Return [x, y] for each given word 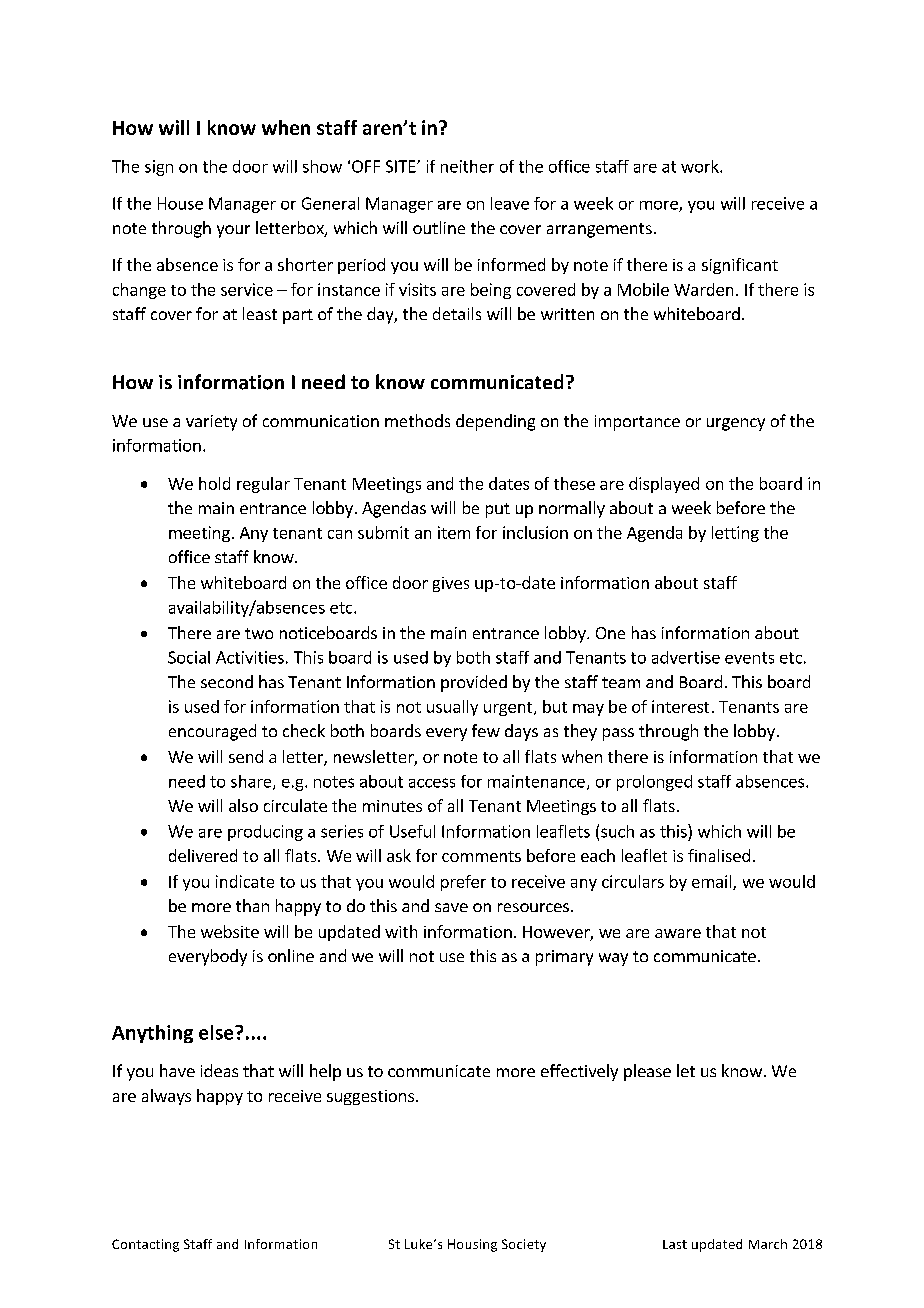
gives [451, 584]
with [401, 931]
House [180, 203]
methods [417, 420]
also [243, 805]
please [647, 1072]
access [432, 783]
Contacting [145, 1245]
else [217, 1032]
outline [439, 227]
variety [211, 423]
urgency [736, 424]
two [259, 633]
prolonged [654, 783]
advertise [686, 657]
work [701, 166]
